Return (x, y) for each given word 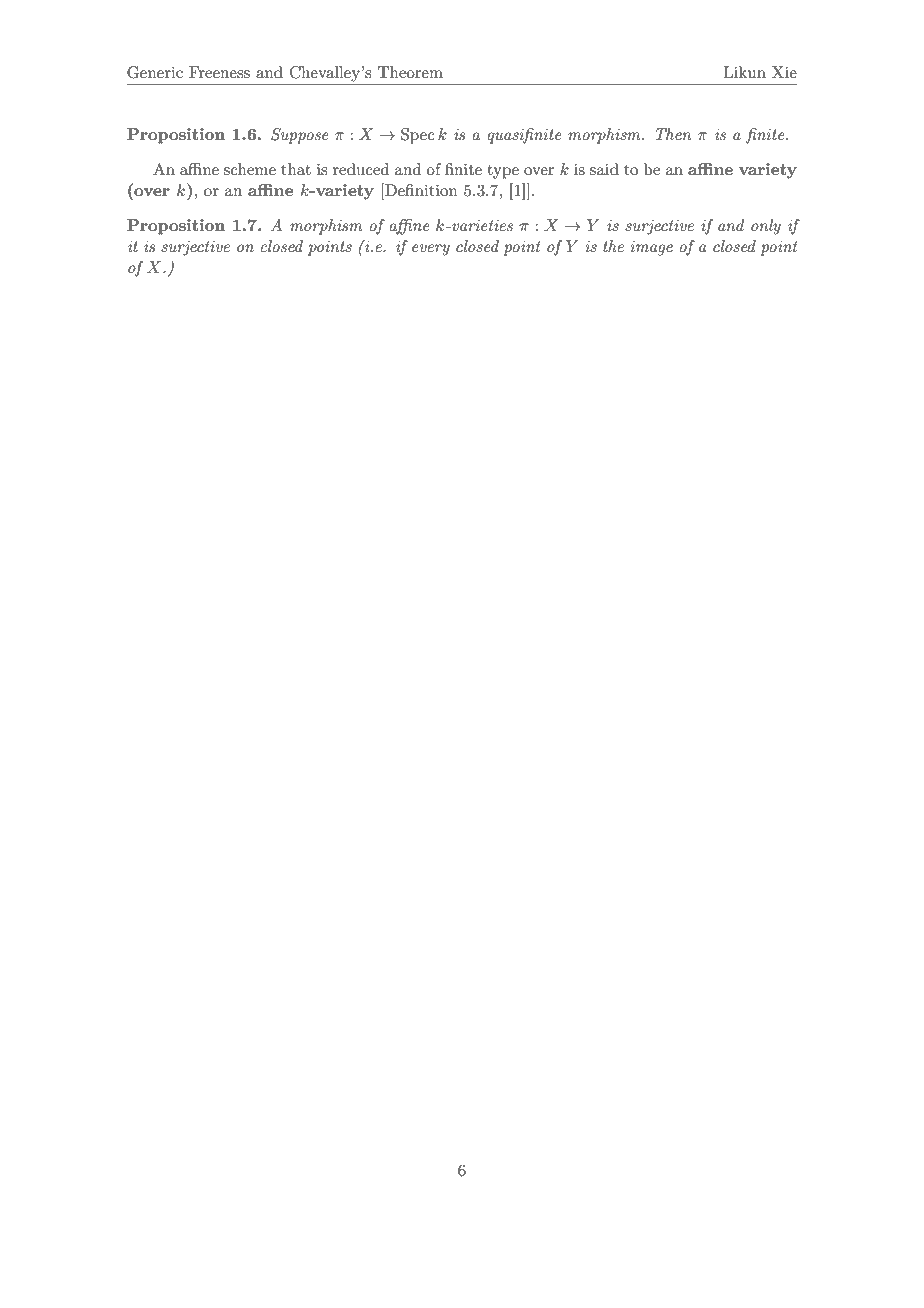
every (431, 250)
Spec (418, 136)
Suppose (299, 136)
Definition (420, 189)
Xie (784, 72)
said (604, 169)
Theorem (410, 72)
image (652, 248)
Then (673, 134)
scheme (250, 169)
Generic (155, 72)
